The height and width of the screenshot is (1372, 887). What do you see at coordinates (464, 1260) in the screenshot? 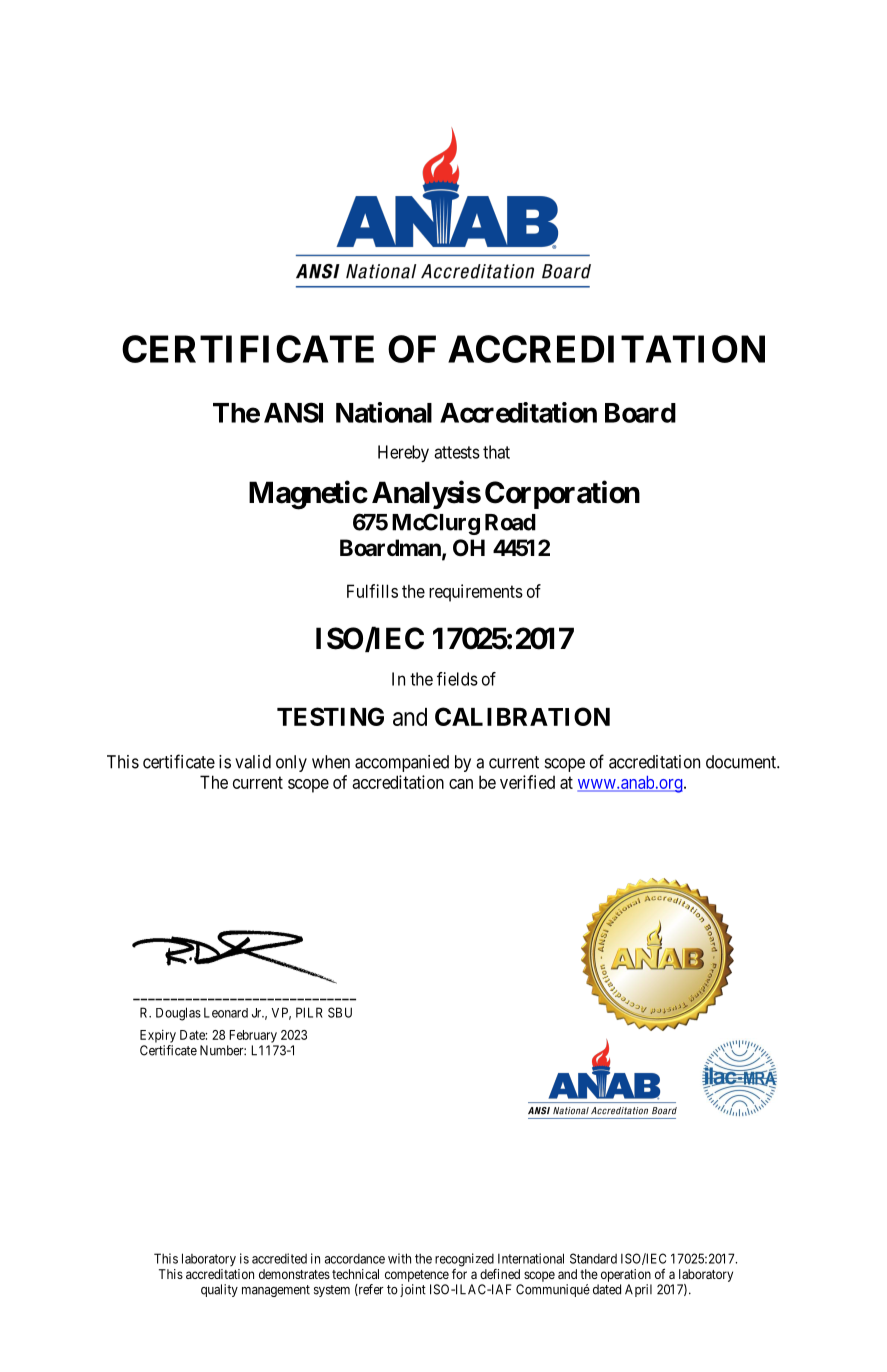
I see `recognized` at bounding box center [464, 1260].
